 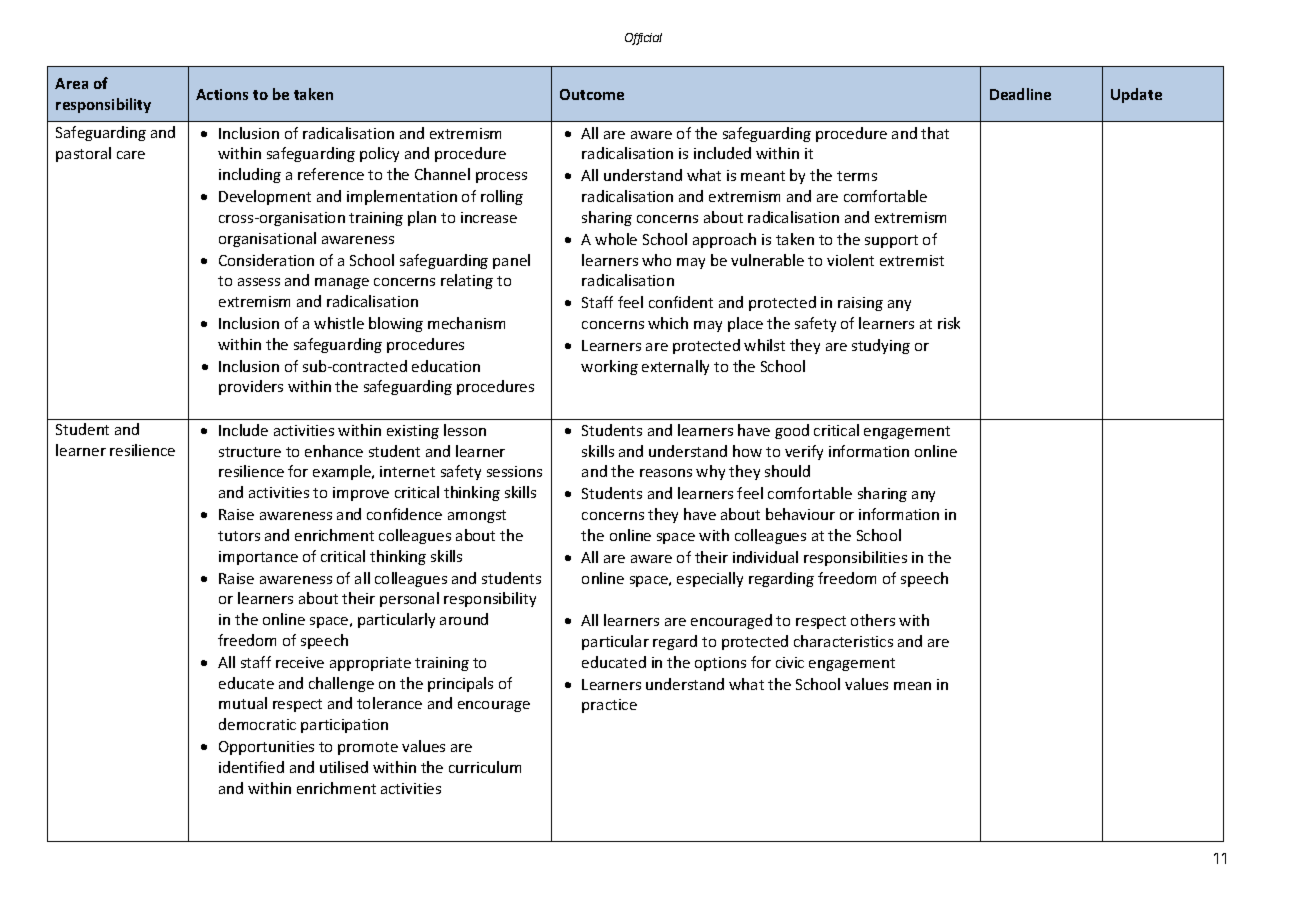 I want to click on working, so click(x=609, y=367).
